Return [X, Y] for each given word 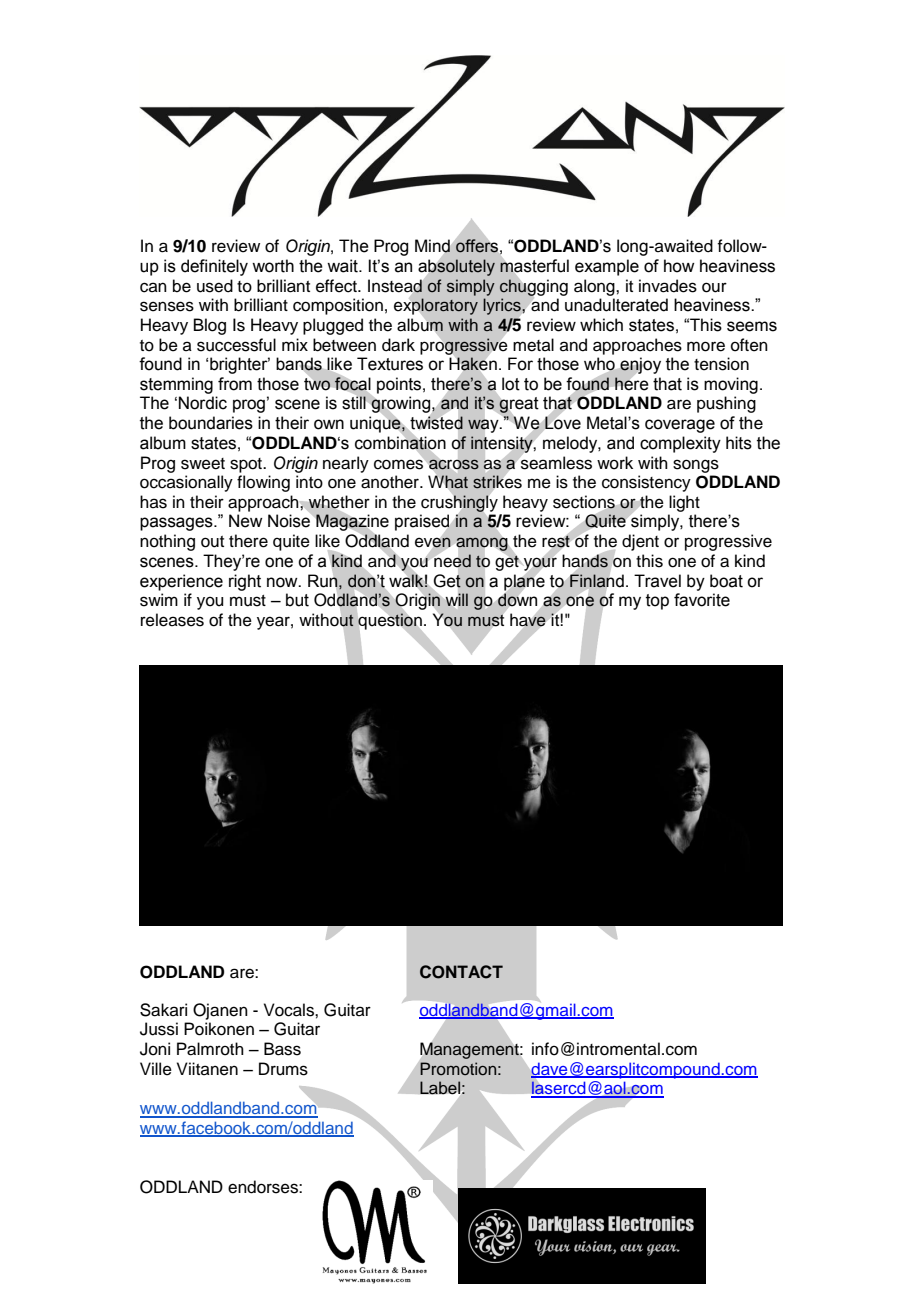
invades [668, 286]
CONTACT [461, 972]
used [215, 286]
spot [247, 465]
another [391, 482]
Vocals [290, 1010]
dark [398, 345]
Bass [282, 1049]
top [657, 602]
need [452, 561]
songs [696, 466]
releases [172, 620]
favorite [702, 600]
